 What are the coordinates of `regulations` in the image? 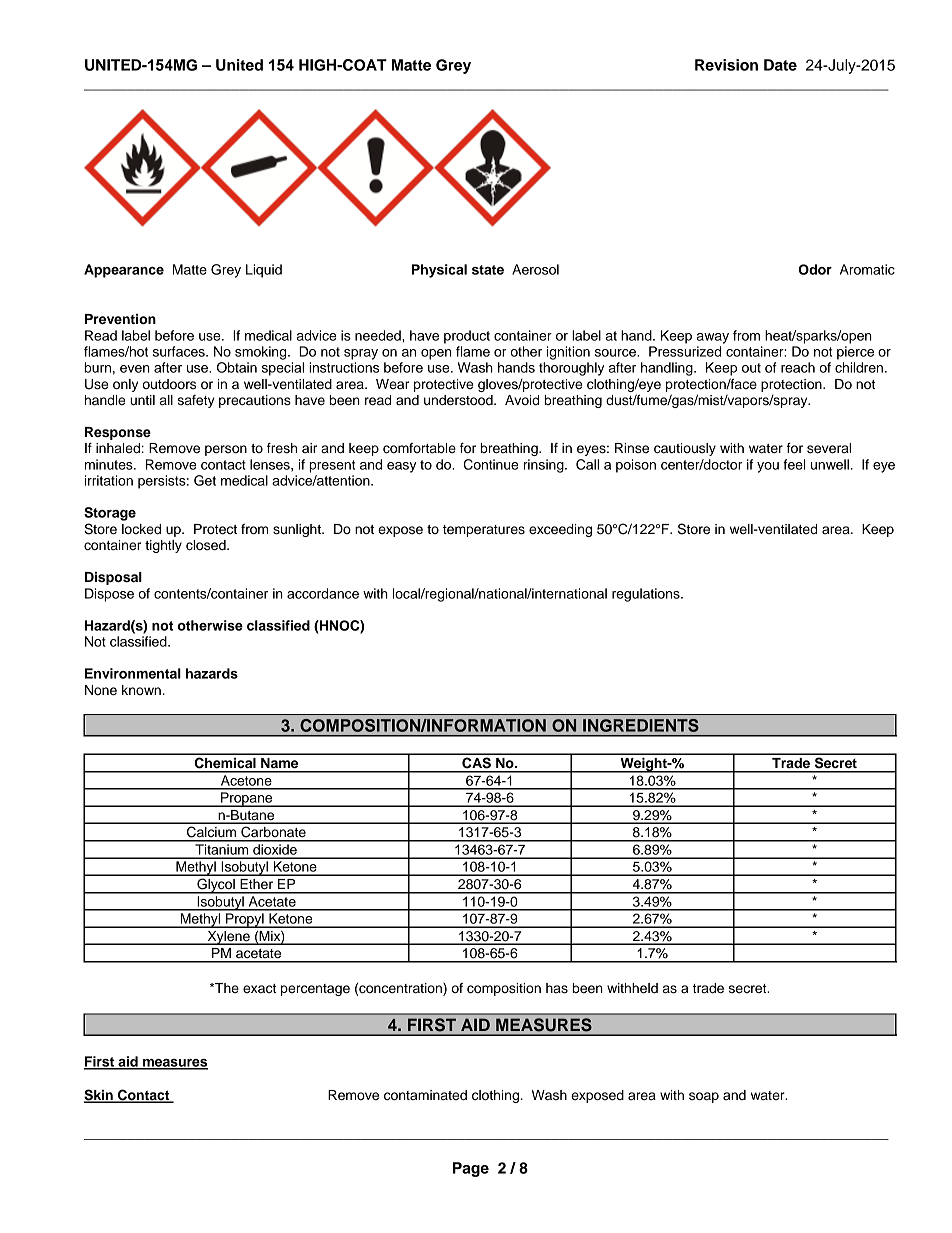 It's located at (647, 595).
